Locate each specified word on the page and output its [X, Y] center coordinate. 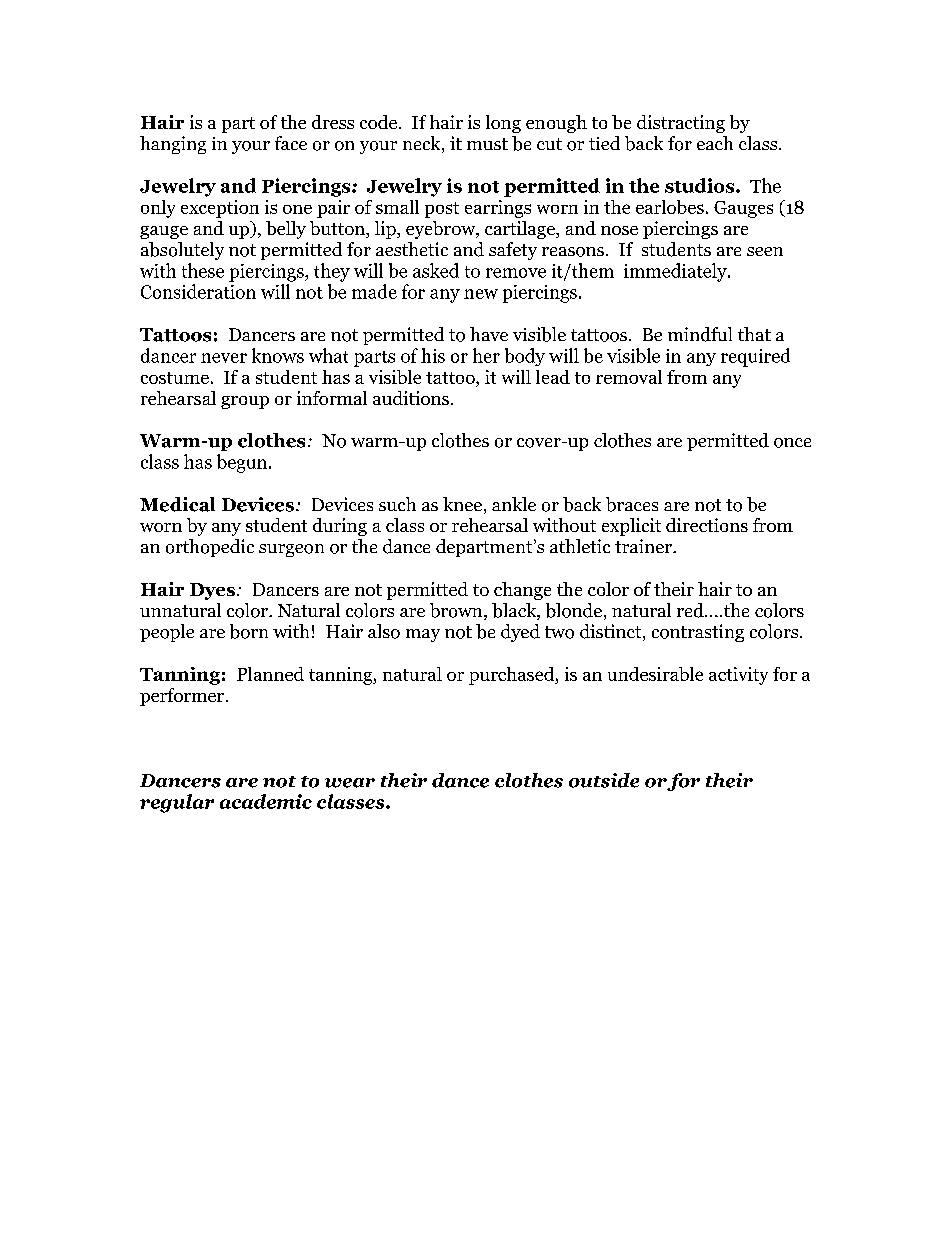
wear [350, 783]
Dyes [212, 591]
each [715, 143]
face [291, 143]
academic [266, 801]
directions [707, 525]
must [487, 144]
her [486, 355]
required [755, 357]
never [224, 358]
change [522, 591]
